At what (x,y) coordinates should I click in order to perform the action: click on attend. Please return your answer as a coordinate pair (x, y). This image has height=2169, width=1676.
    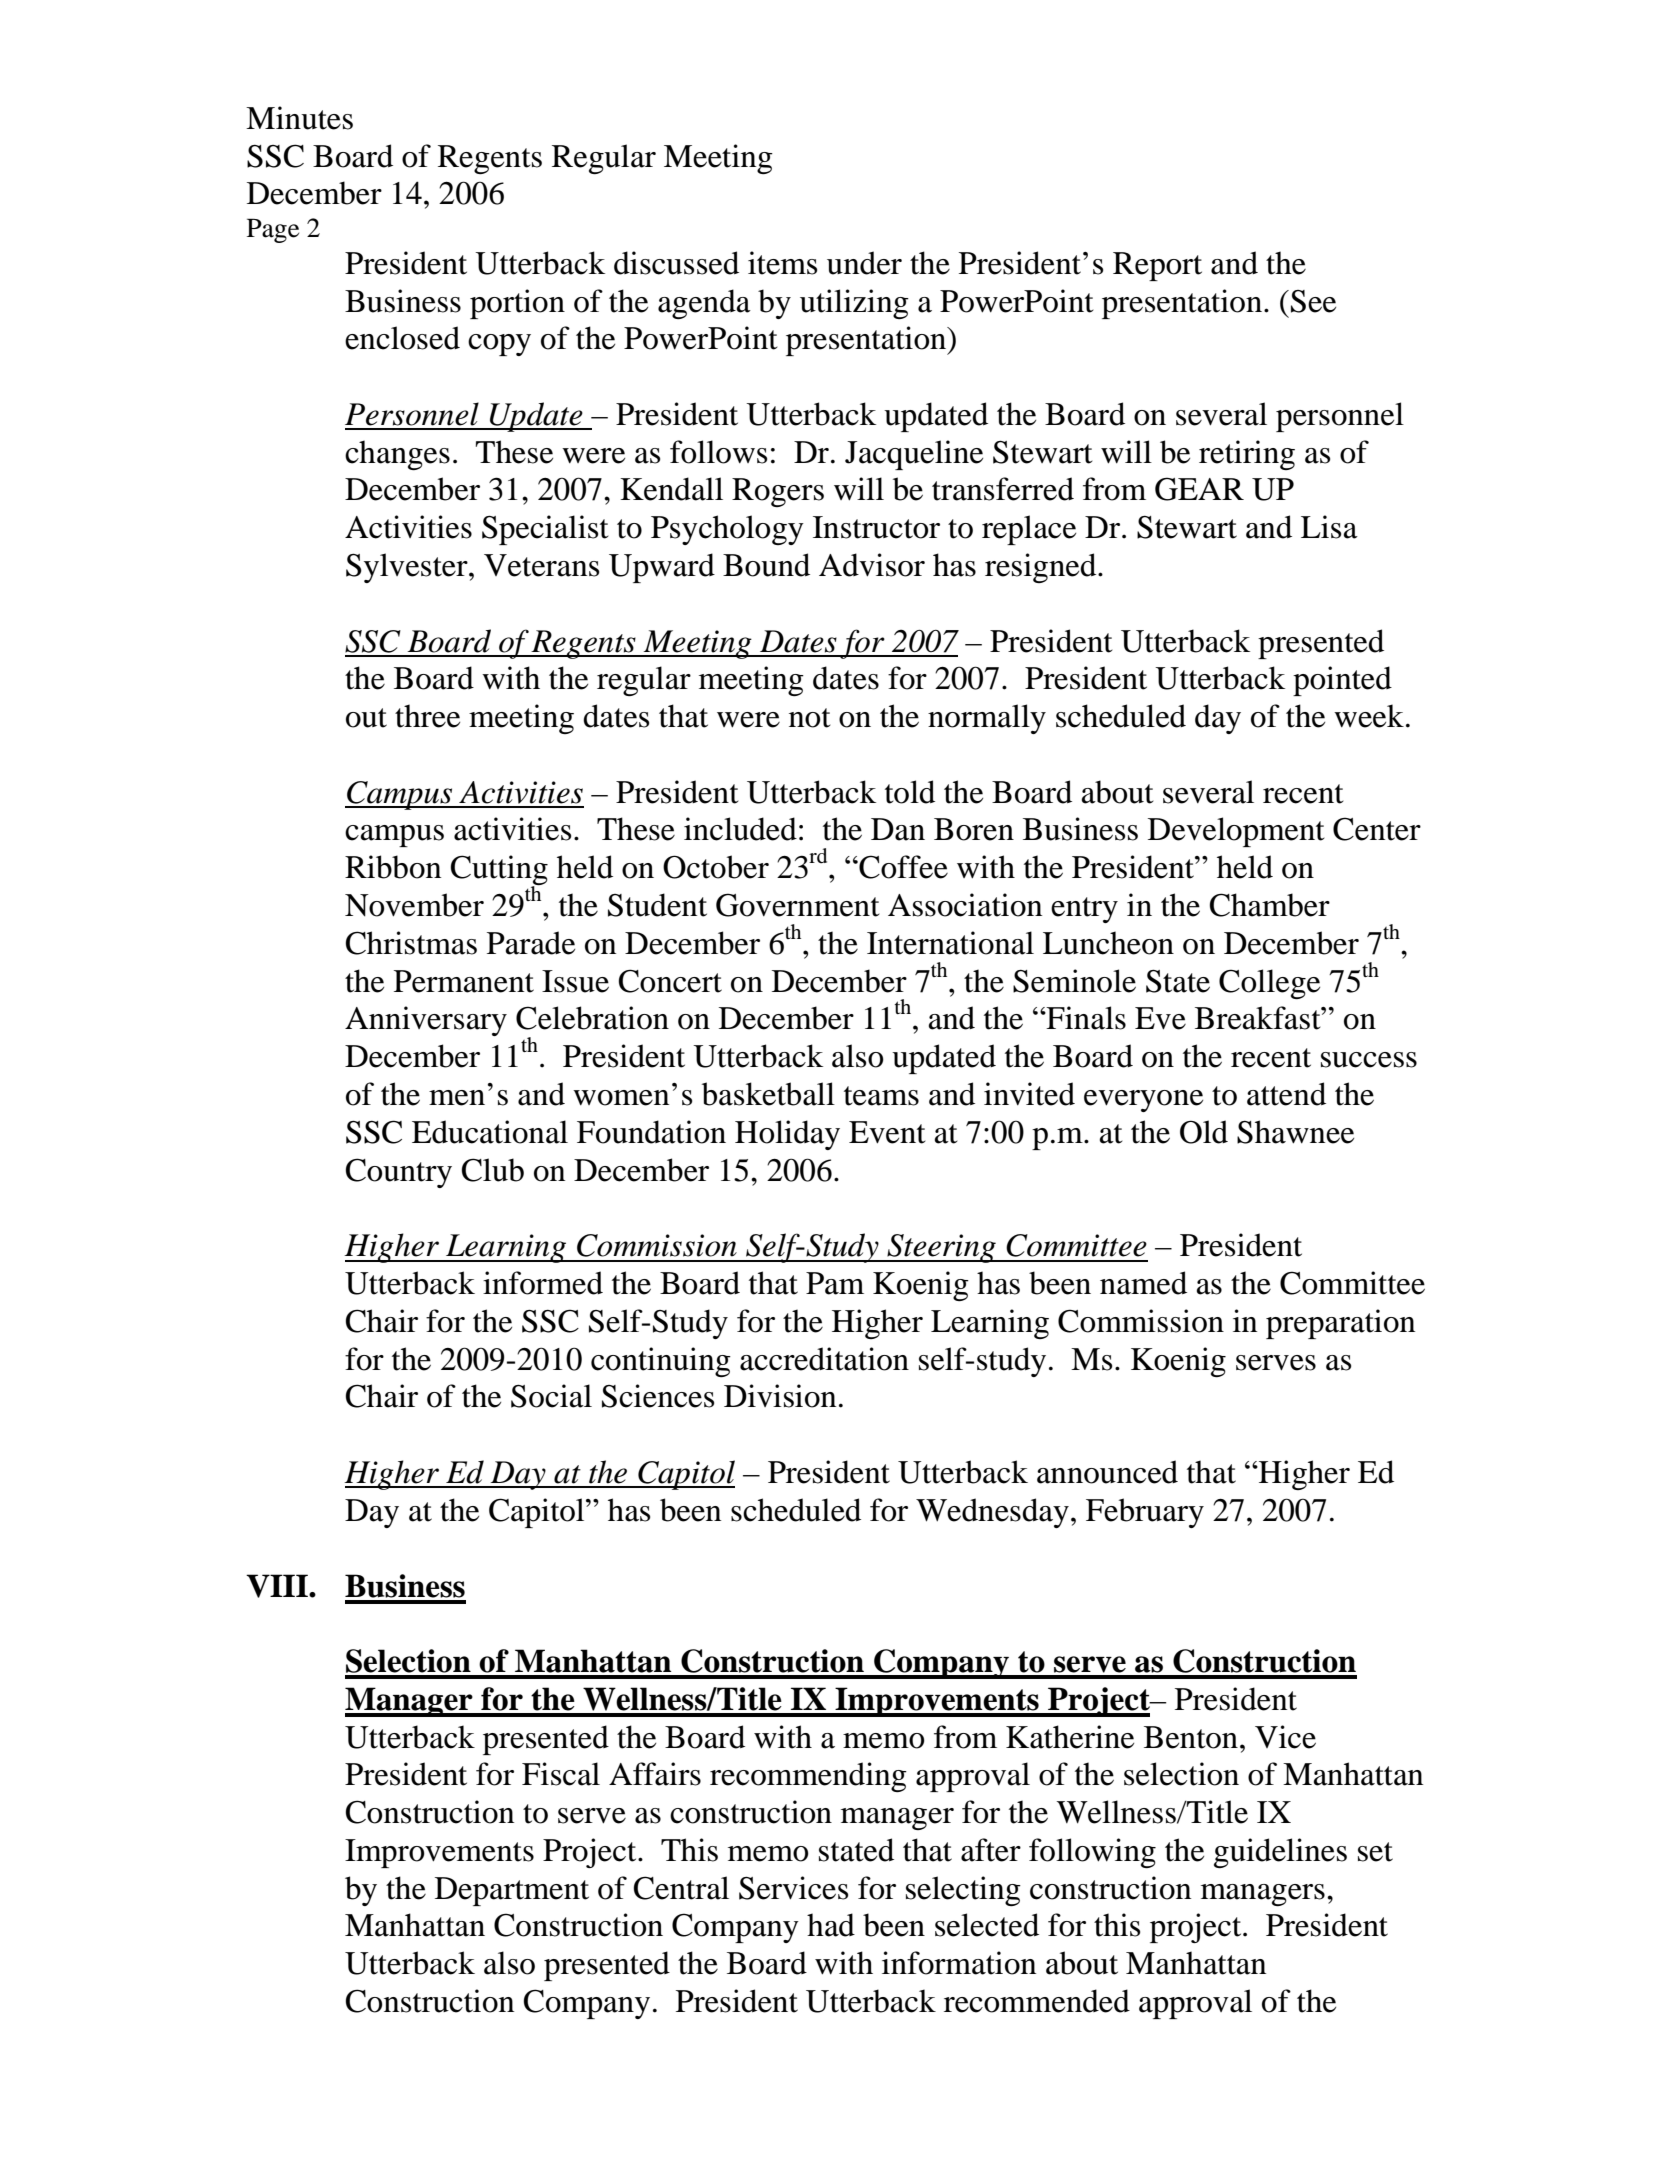
    Looking at the image, I should click on (1286, 1094).
